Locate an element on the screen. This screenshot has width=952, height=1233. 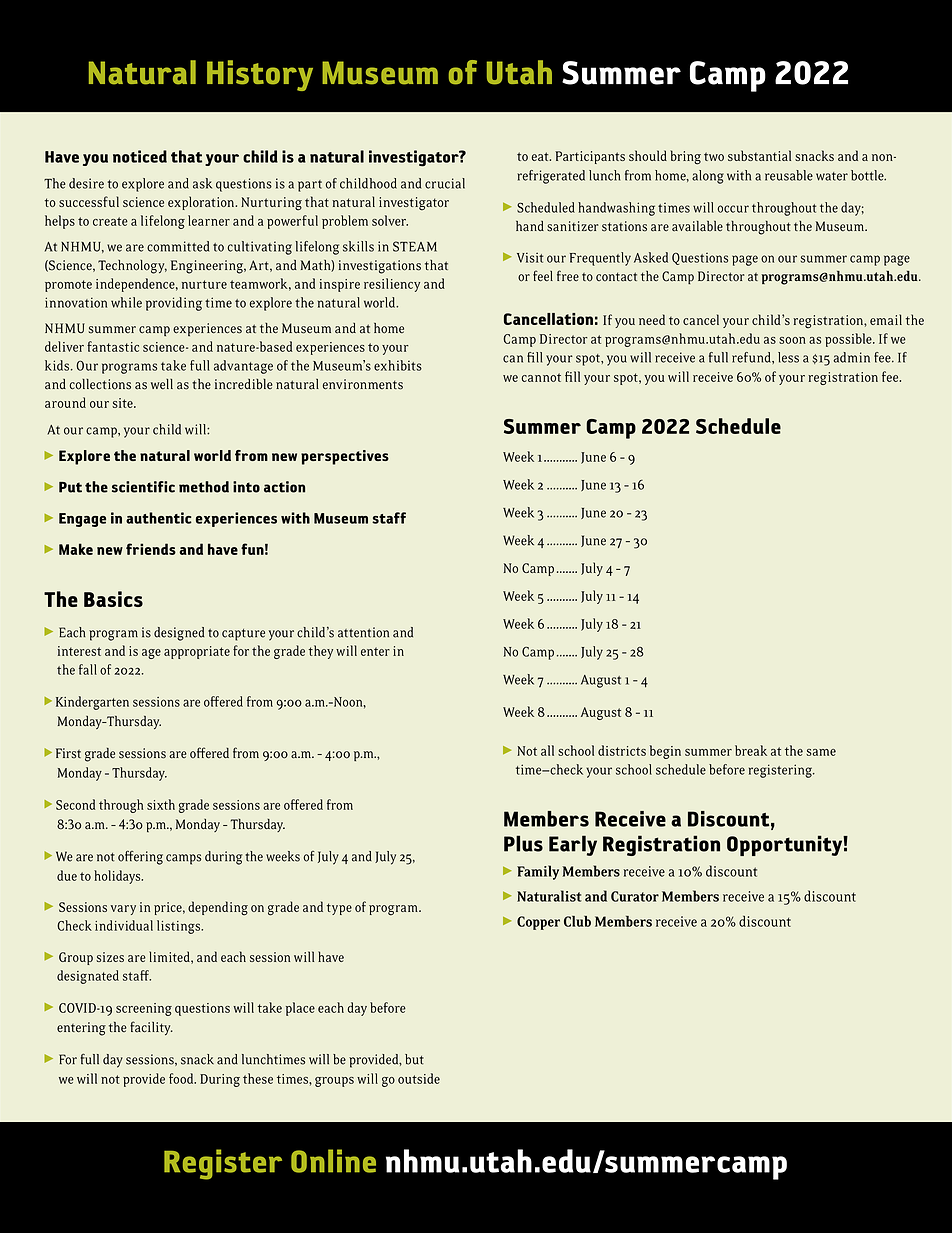
substantial is located at coordinates (759, 155).
